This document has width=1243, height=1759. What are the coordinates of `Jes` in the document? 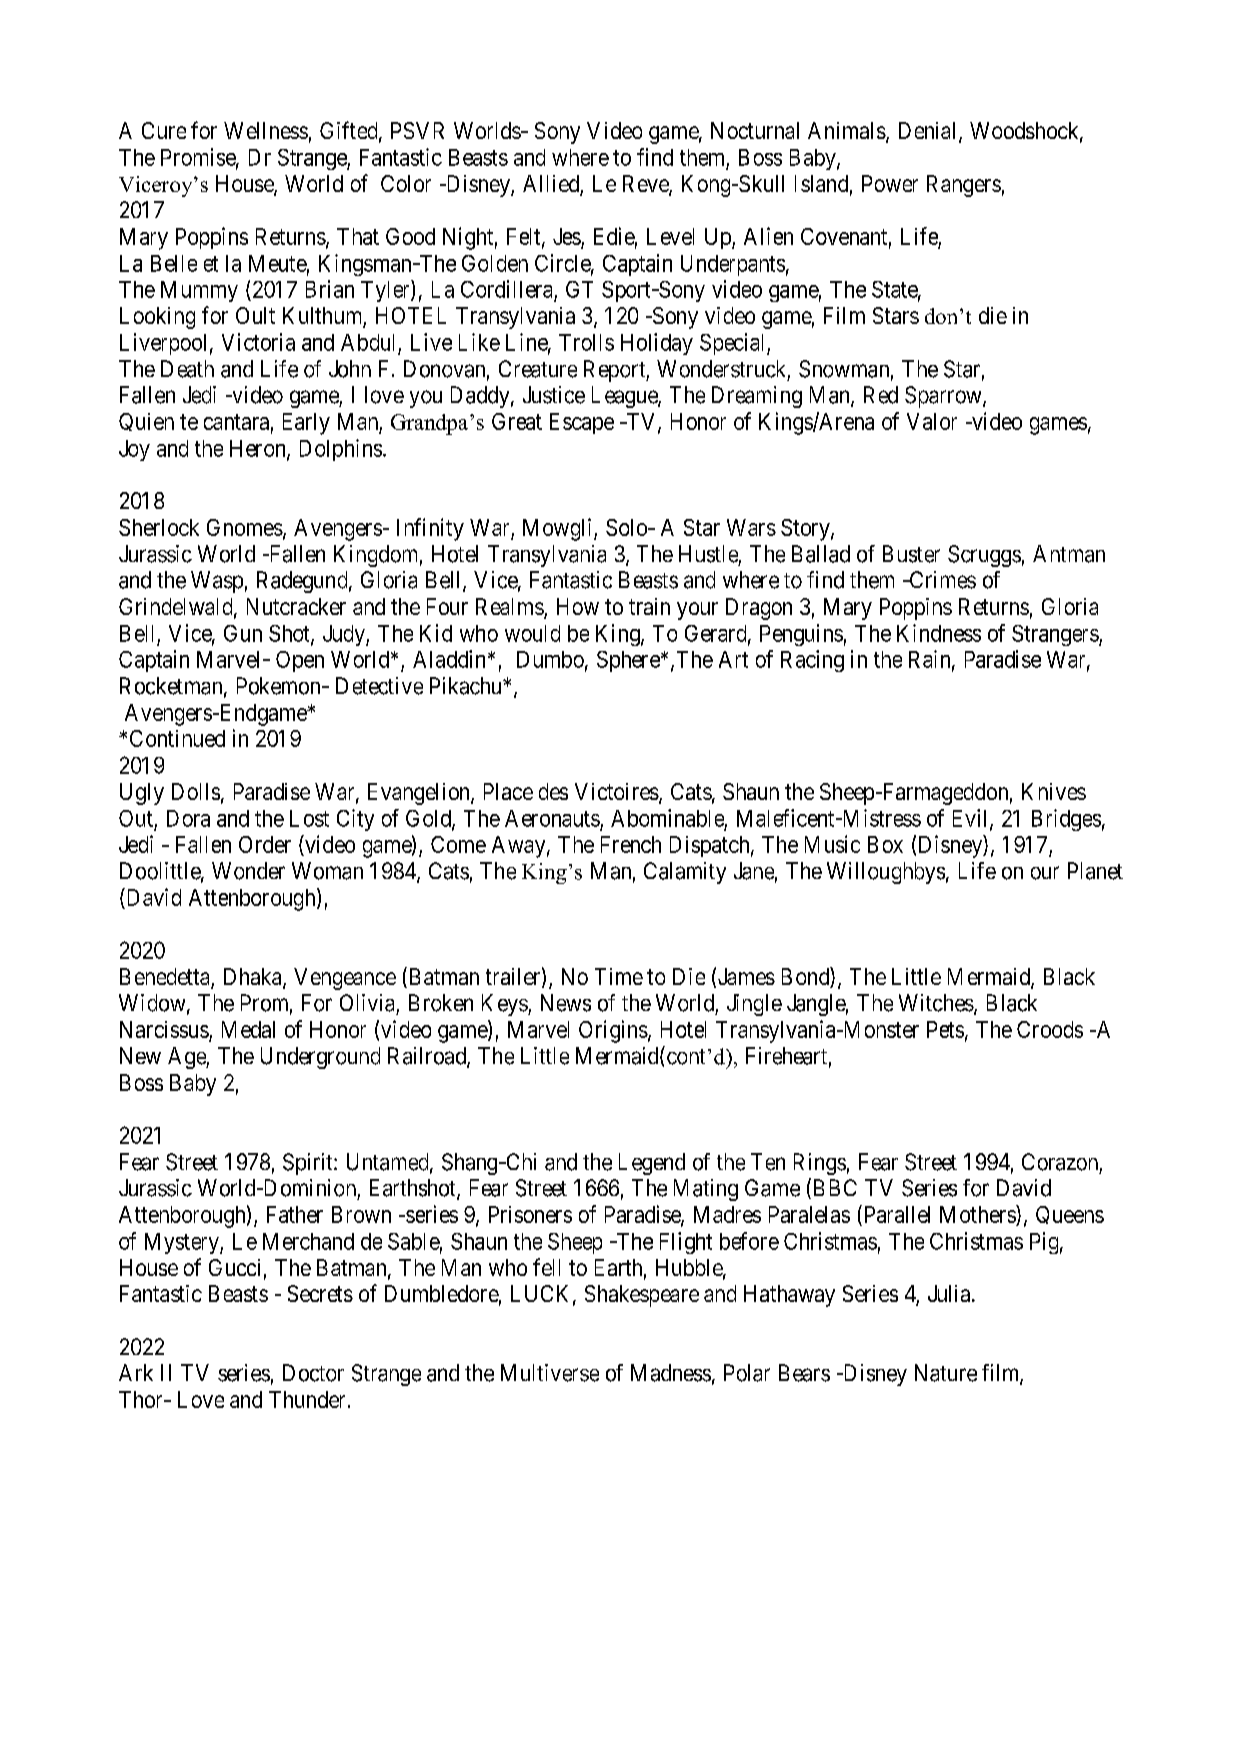 It's located at (567, 236).
